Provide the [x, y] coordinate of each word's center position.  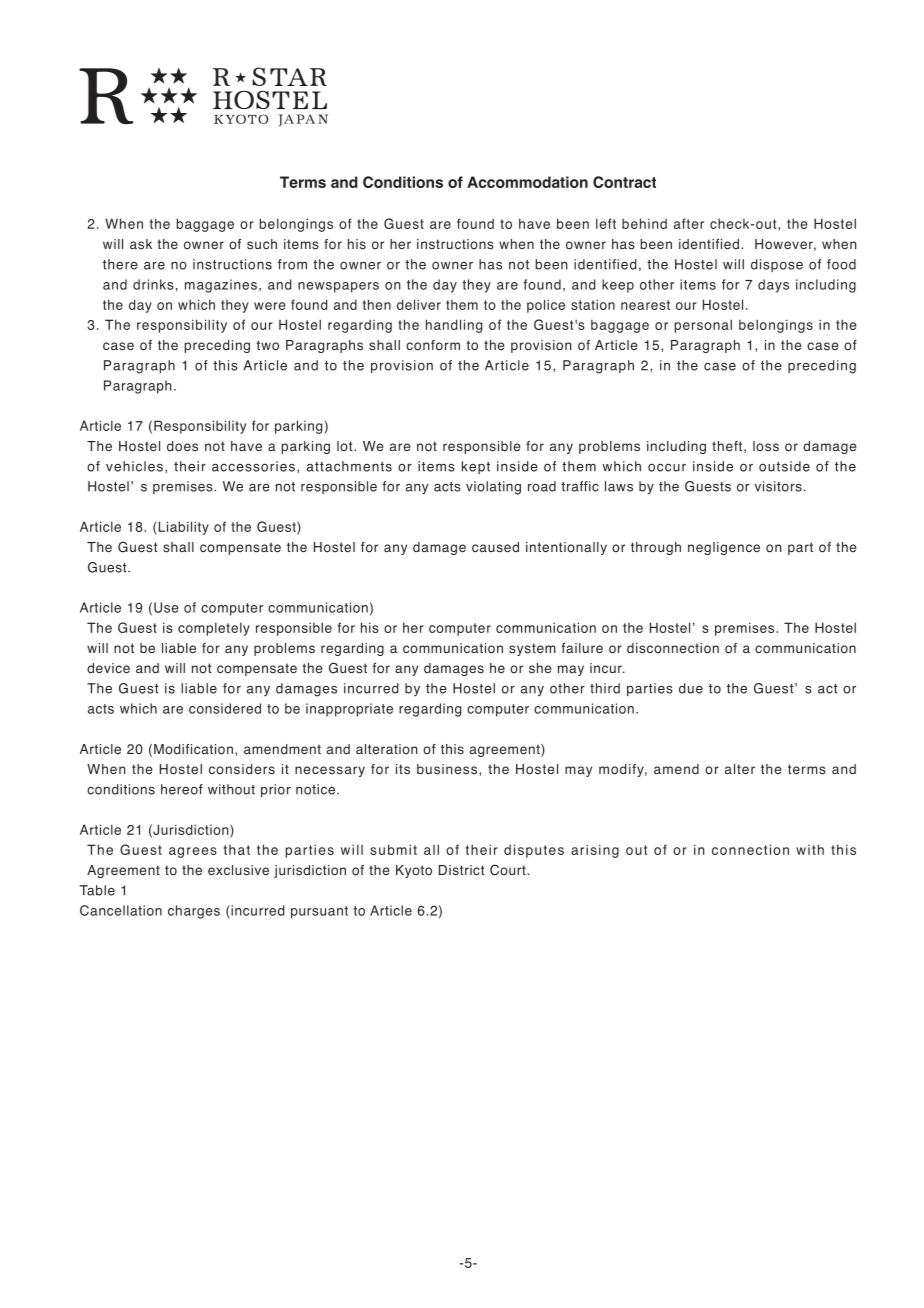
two [267, 345]
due [691, 688]
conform [433, 345]
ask [141, 244]
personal [703, 326]
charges [194, 912]
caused [495, 547]
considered [225, 708]
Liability [182, 528]
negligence [724, 548]
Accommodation [527, 182]
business [448, 770]
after [689, 223]
